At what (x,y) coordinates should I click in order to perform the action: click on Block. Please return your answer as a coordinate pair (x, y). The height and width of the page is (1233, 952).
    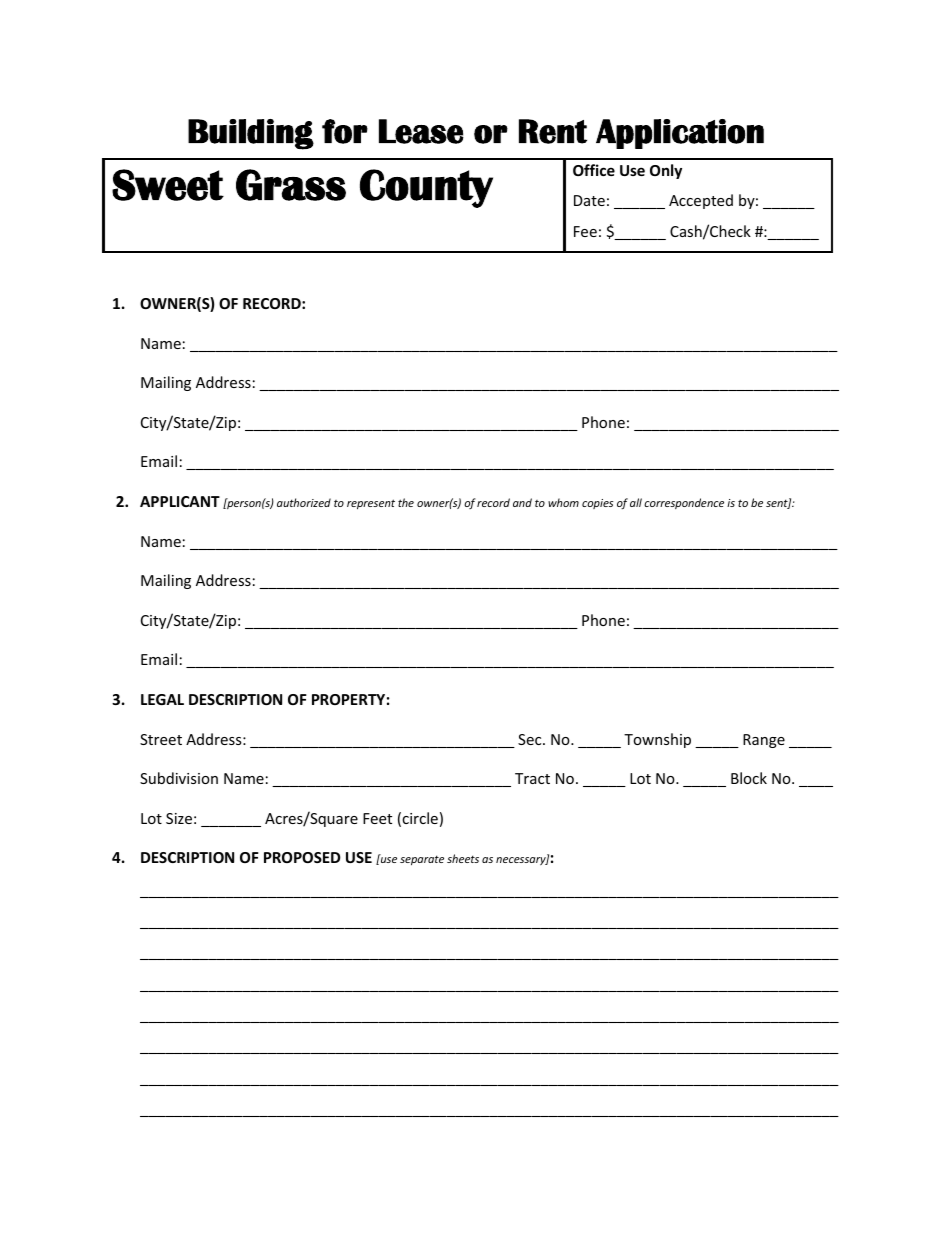
    Looking at the image, I should click on (749, 778).
